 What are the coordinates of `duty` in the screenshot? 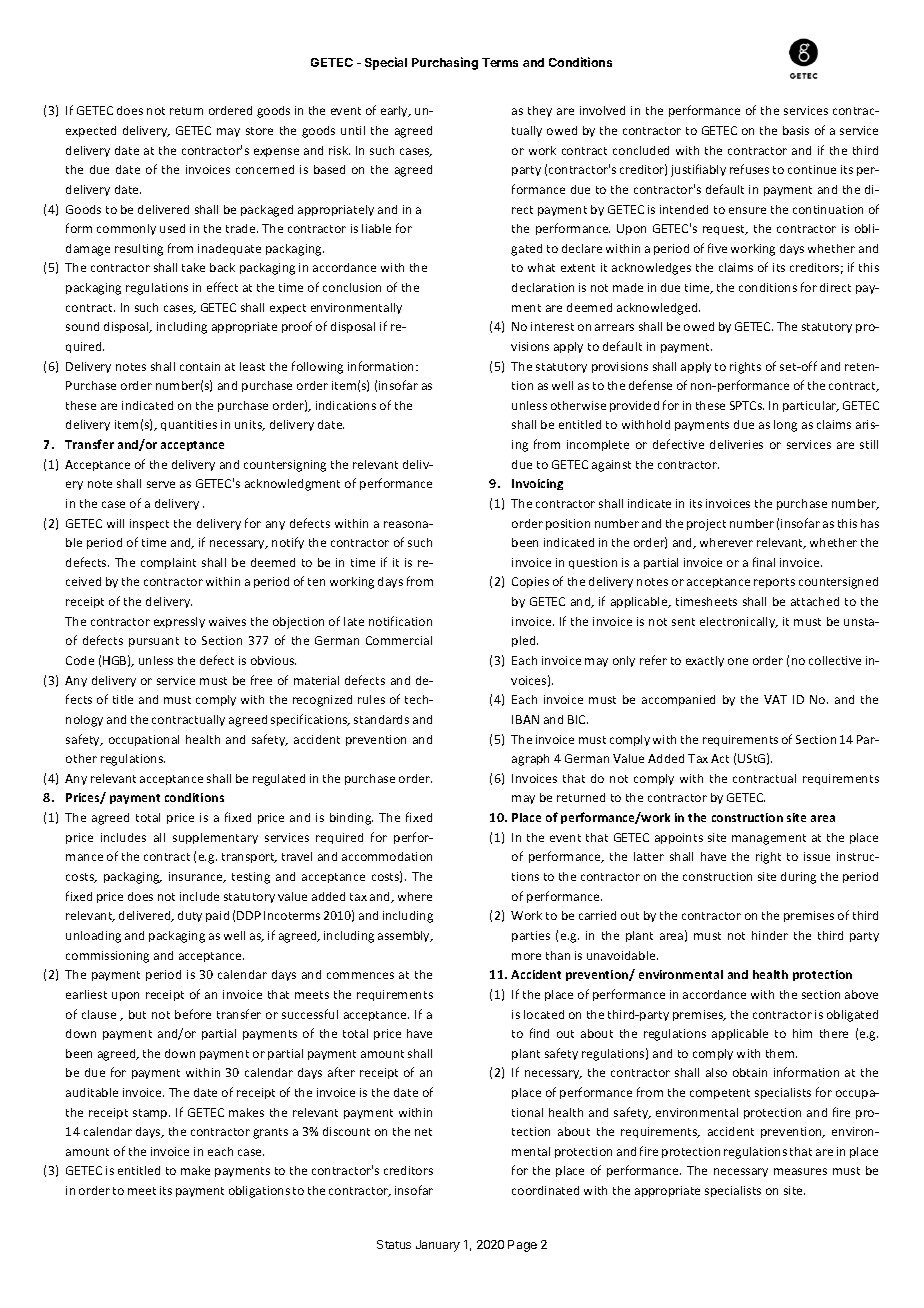 It's located at (190, 916).
